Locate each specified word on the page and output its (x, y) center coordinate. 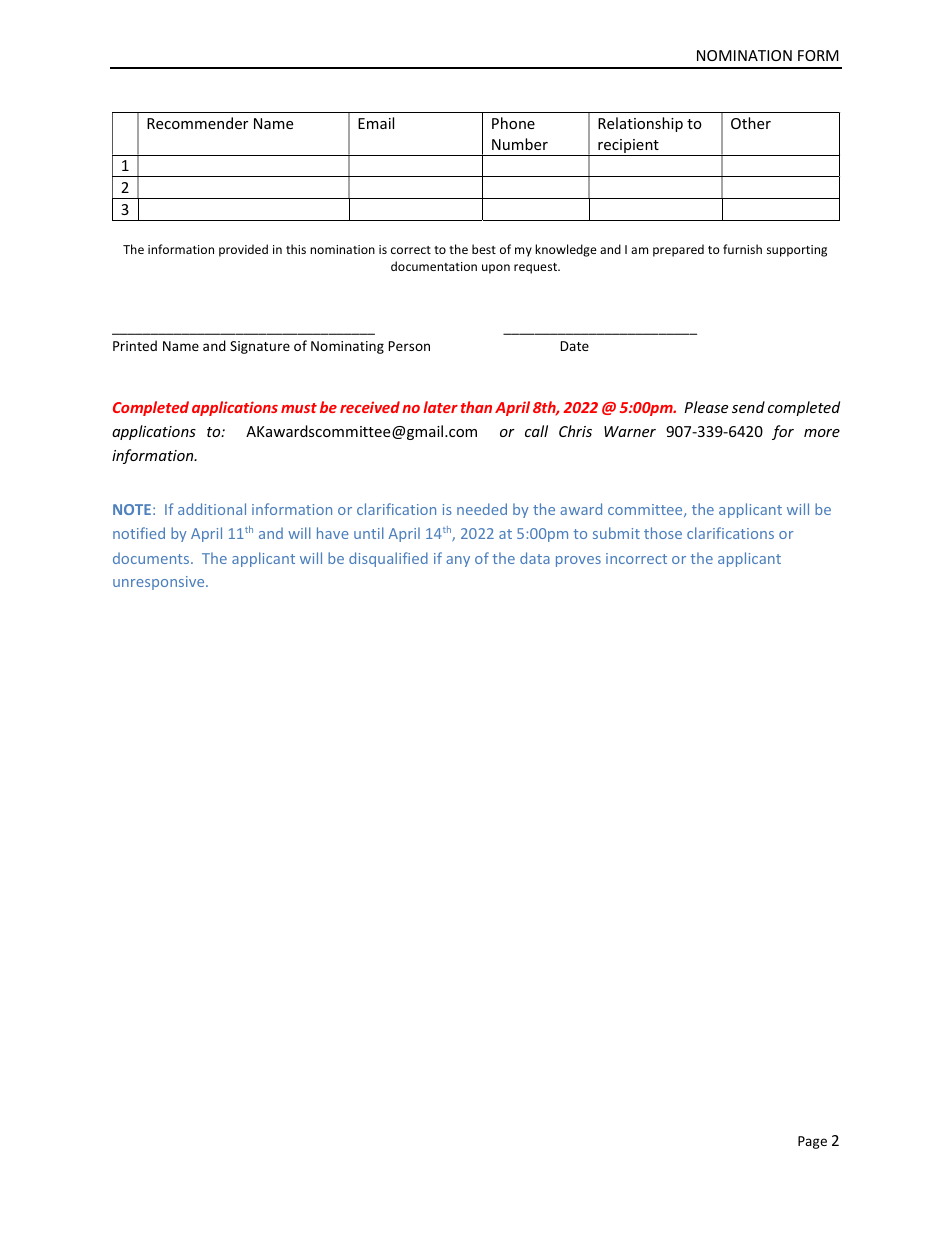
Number (520, 144)
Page (812, 1142)
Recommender (197, 123)
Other (751, 123)
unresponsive (160, 583)
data (535, 558)
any (458, 561)
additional (212, 509)
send (748, 407)
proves (578, 561)
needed (482, 509)
